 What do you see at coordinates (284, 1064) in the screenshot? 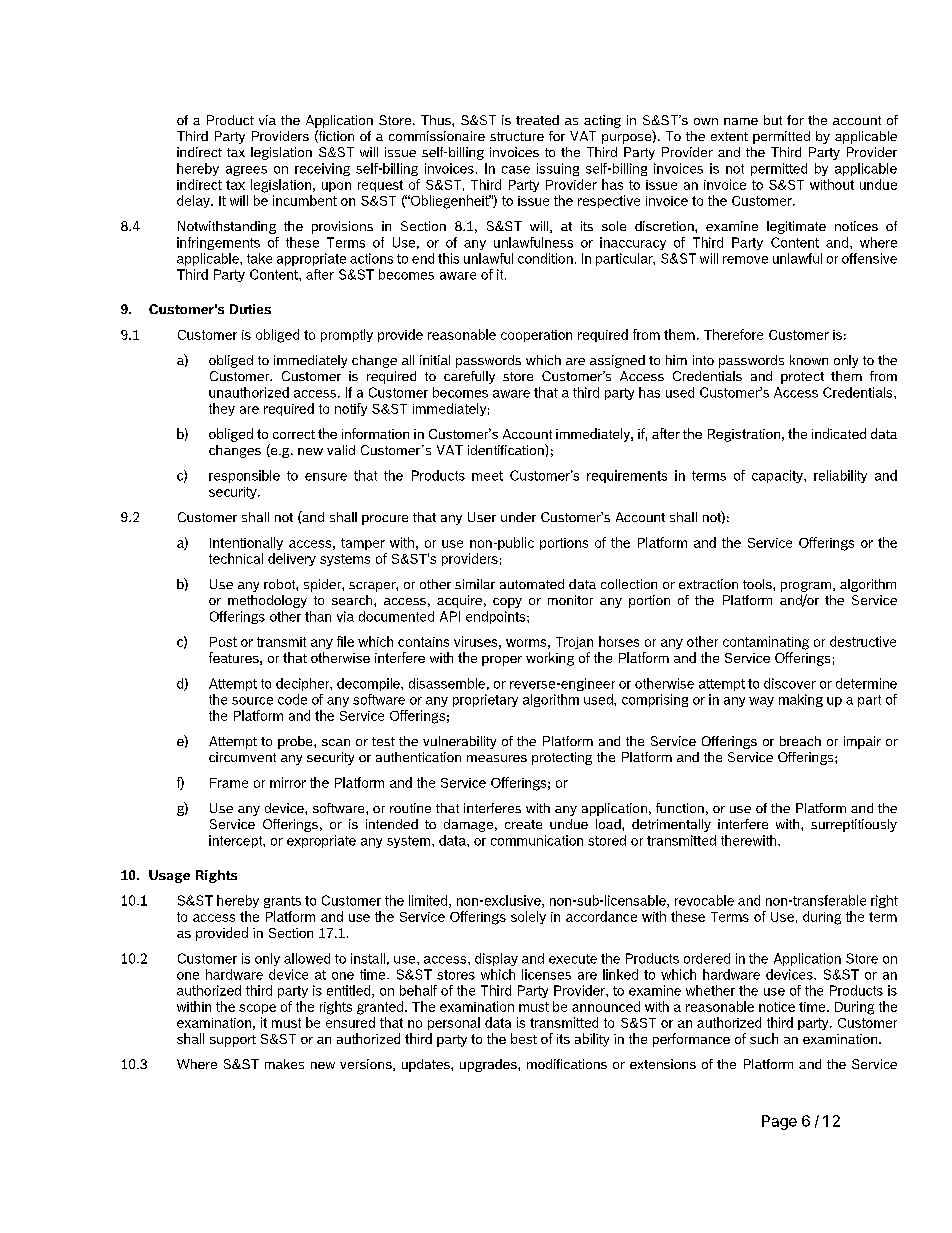
I see `makes` at bounding box center [284, 1064].
